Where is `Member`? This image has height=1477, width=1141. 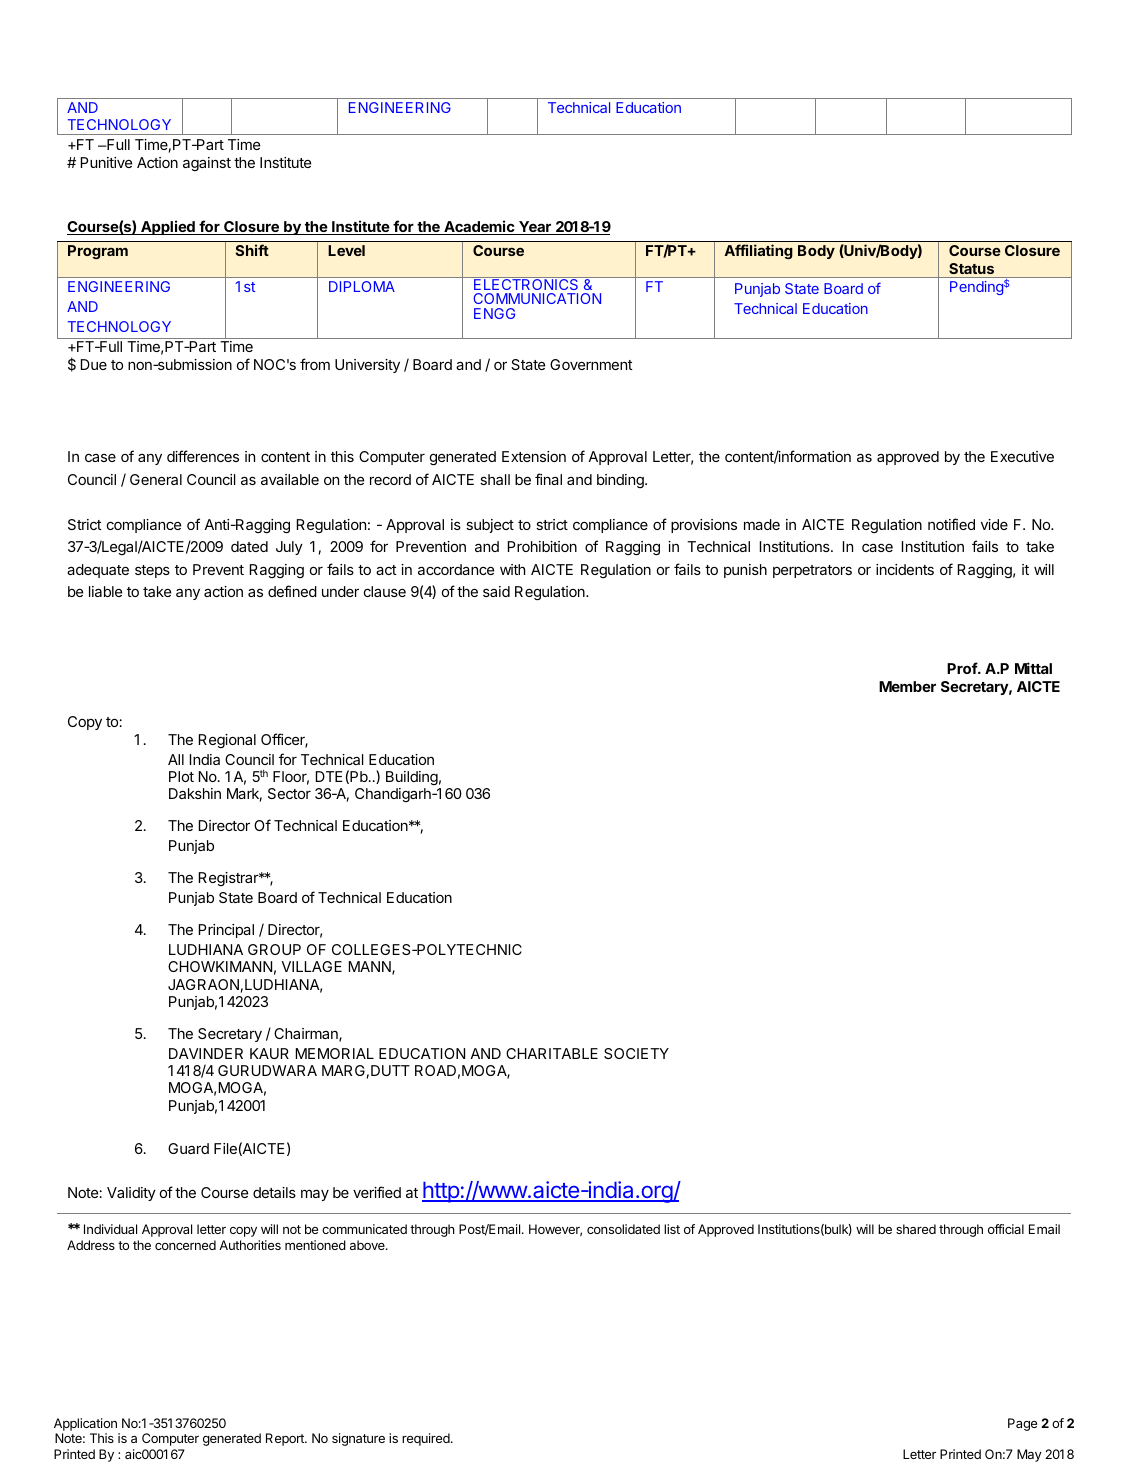 Member is located at coordinates (907, 686).
